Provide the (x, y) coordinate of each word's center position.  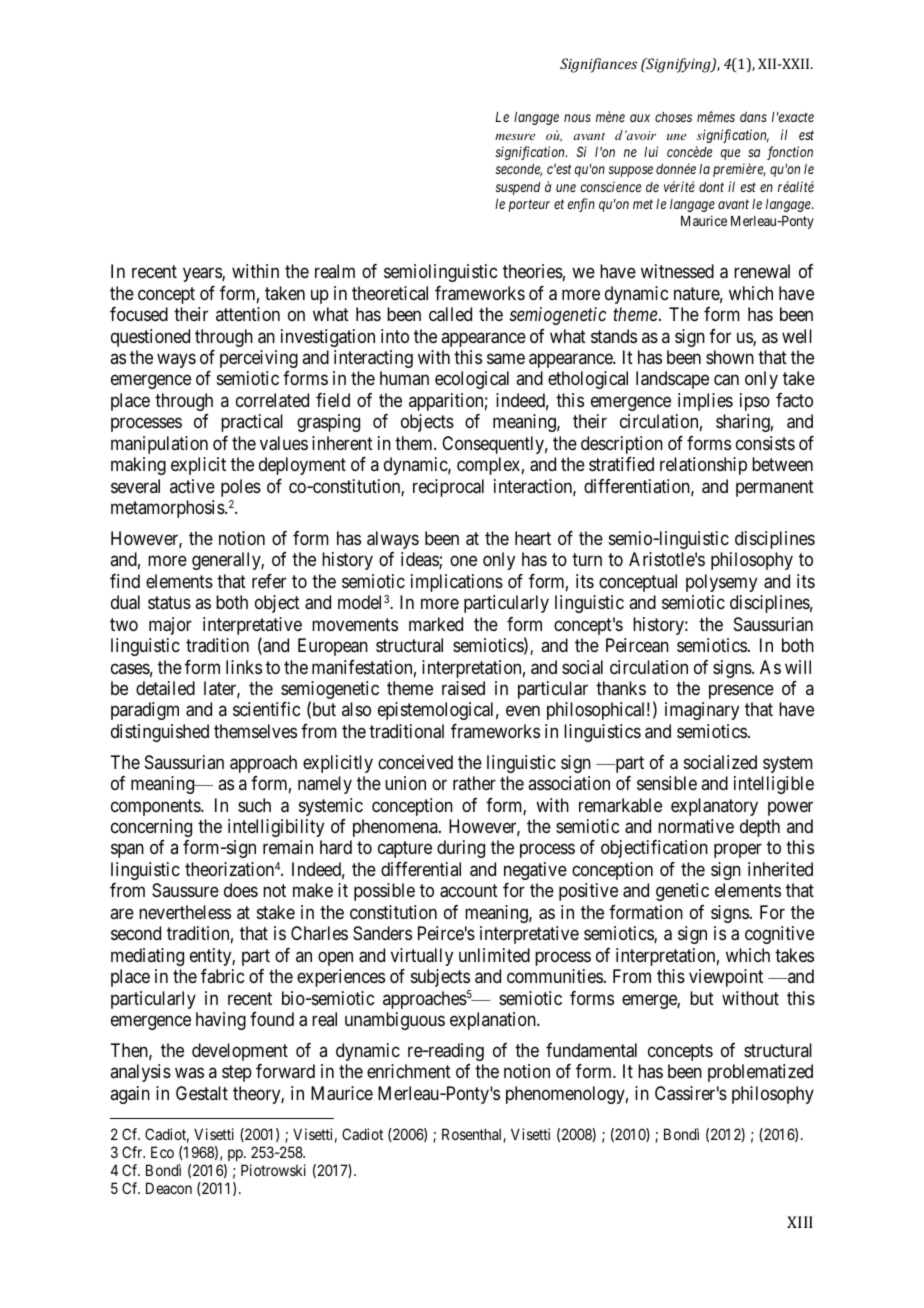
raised (463, 688)
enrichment (409, 1071)
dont (711, 187)
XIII (800, 1222)
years (203, 275)
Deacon (169, 1188)
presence (741, 691)
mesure (515, 137)
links (244, 667)
